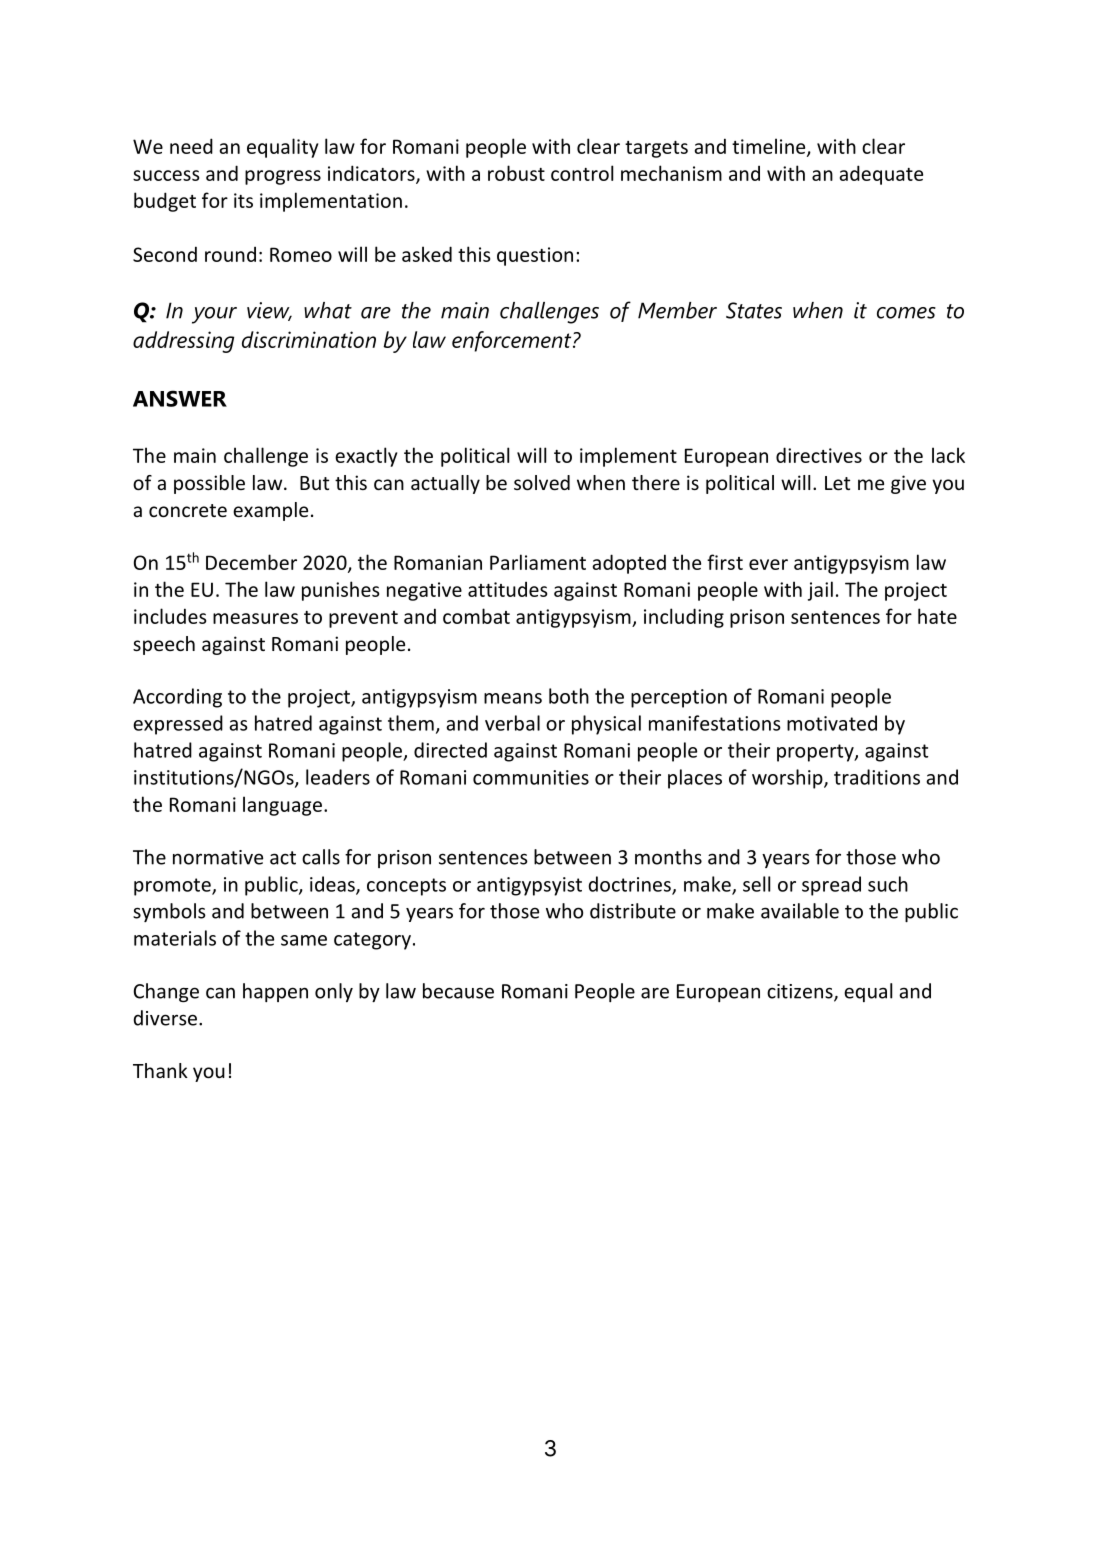 The height and width of the screenshot is (1552, 1098). What do you see at coordinates (881, 175) in the screenshot?
I see `adequate` at bounding box center [881, 175].
